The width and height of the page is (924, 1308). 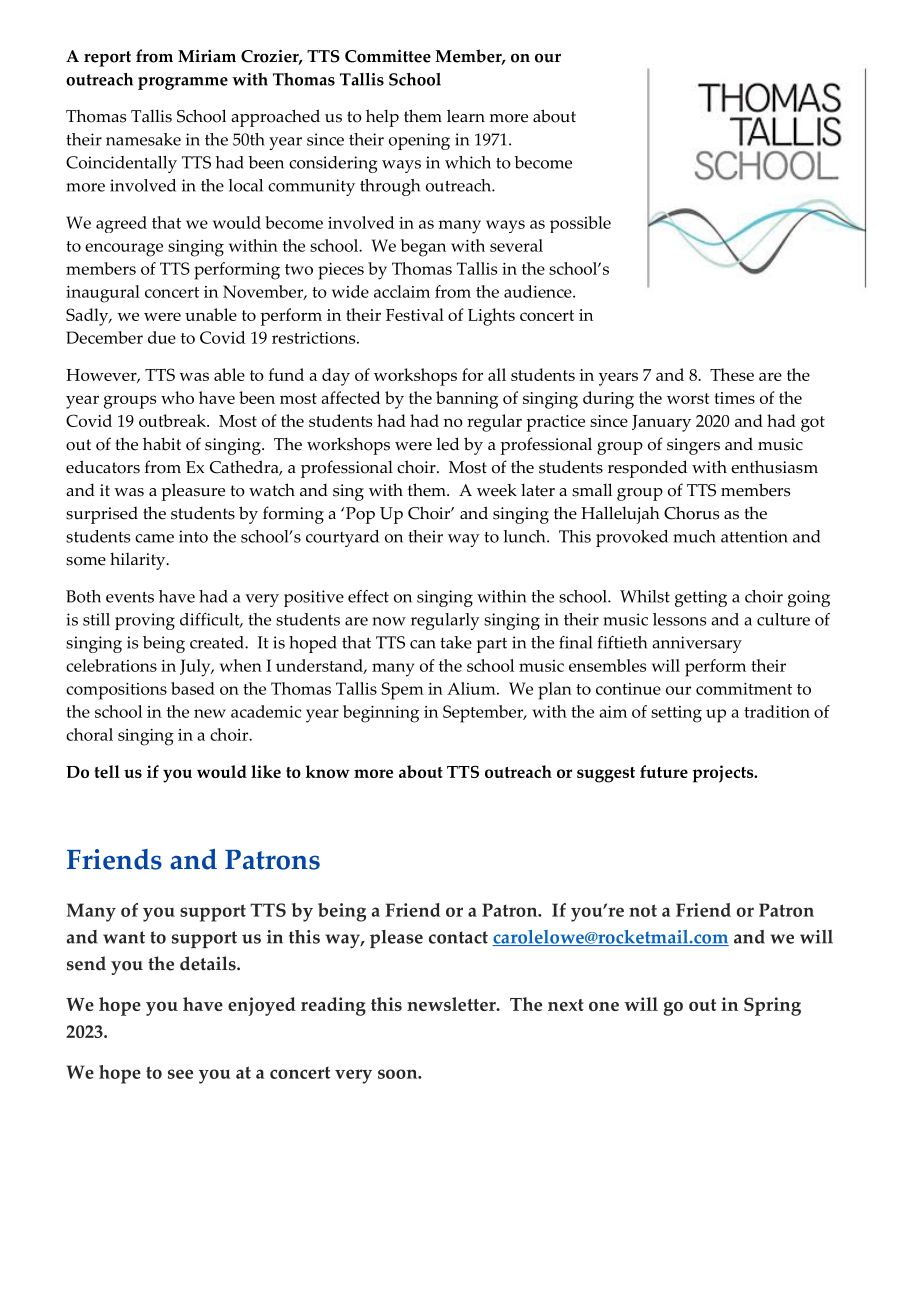 What do you see at coordinates (139, 561) in the page?
I see `hilarity` at bounding box center [139, 561].
